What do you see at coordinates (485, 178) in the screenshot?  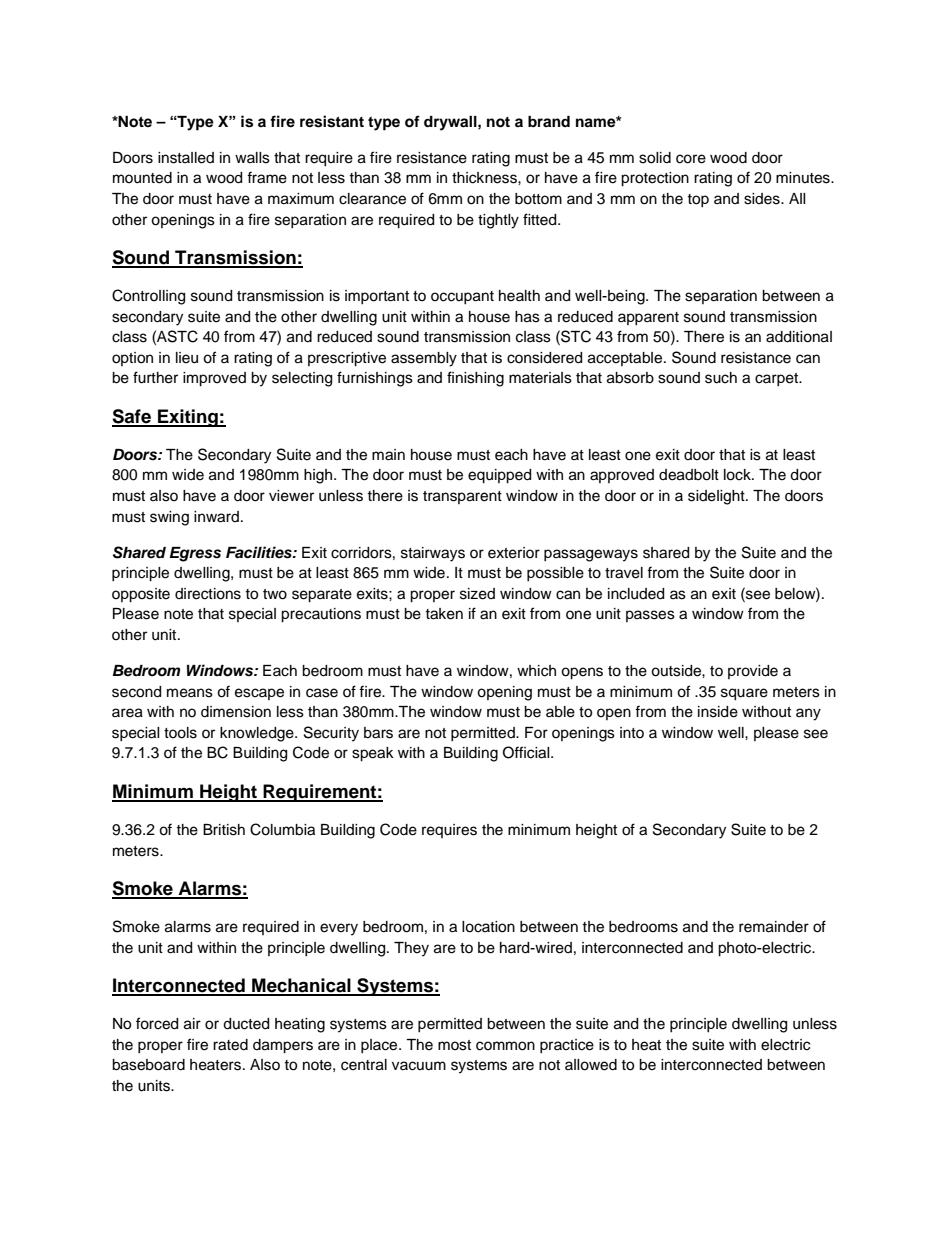 I see `thickness` at bounding box center [485, 178].
